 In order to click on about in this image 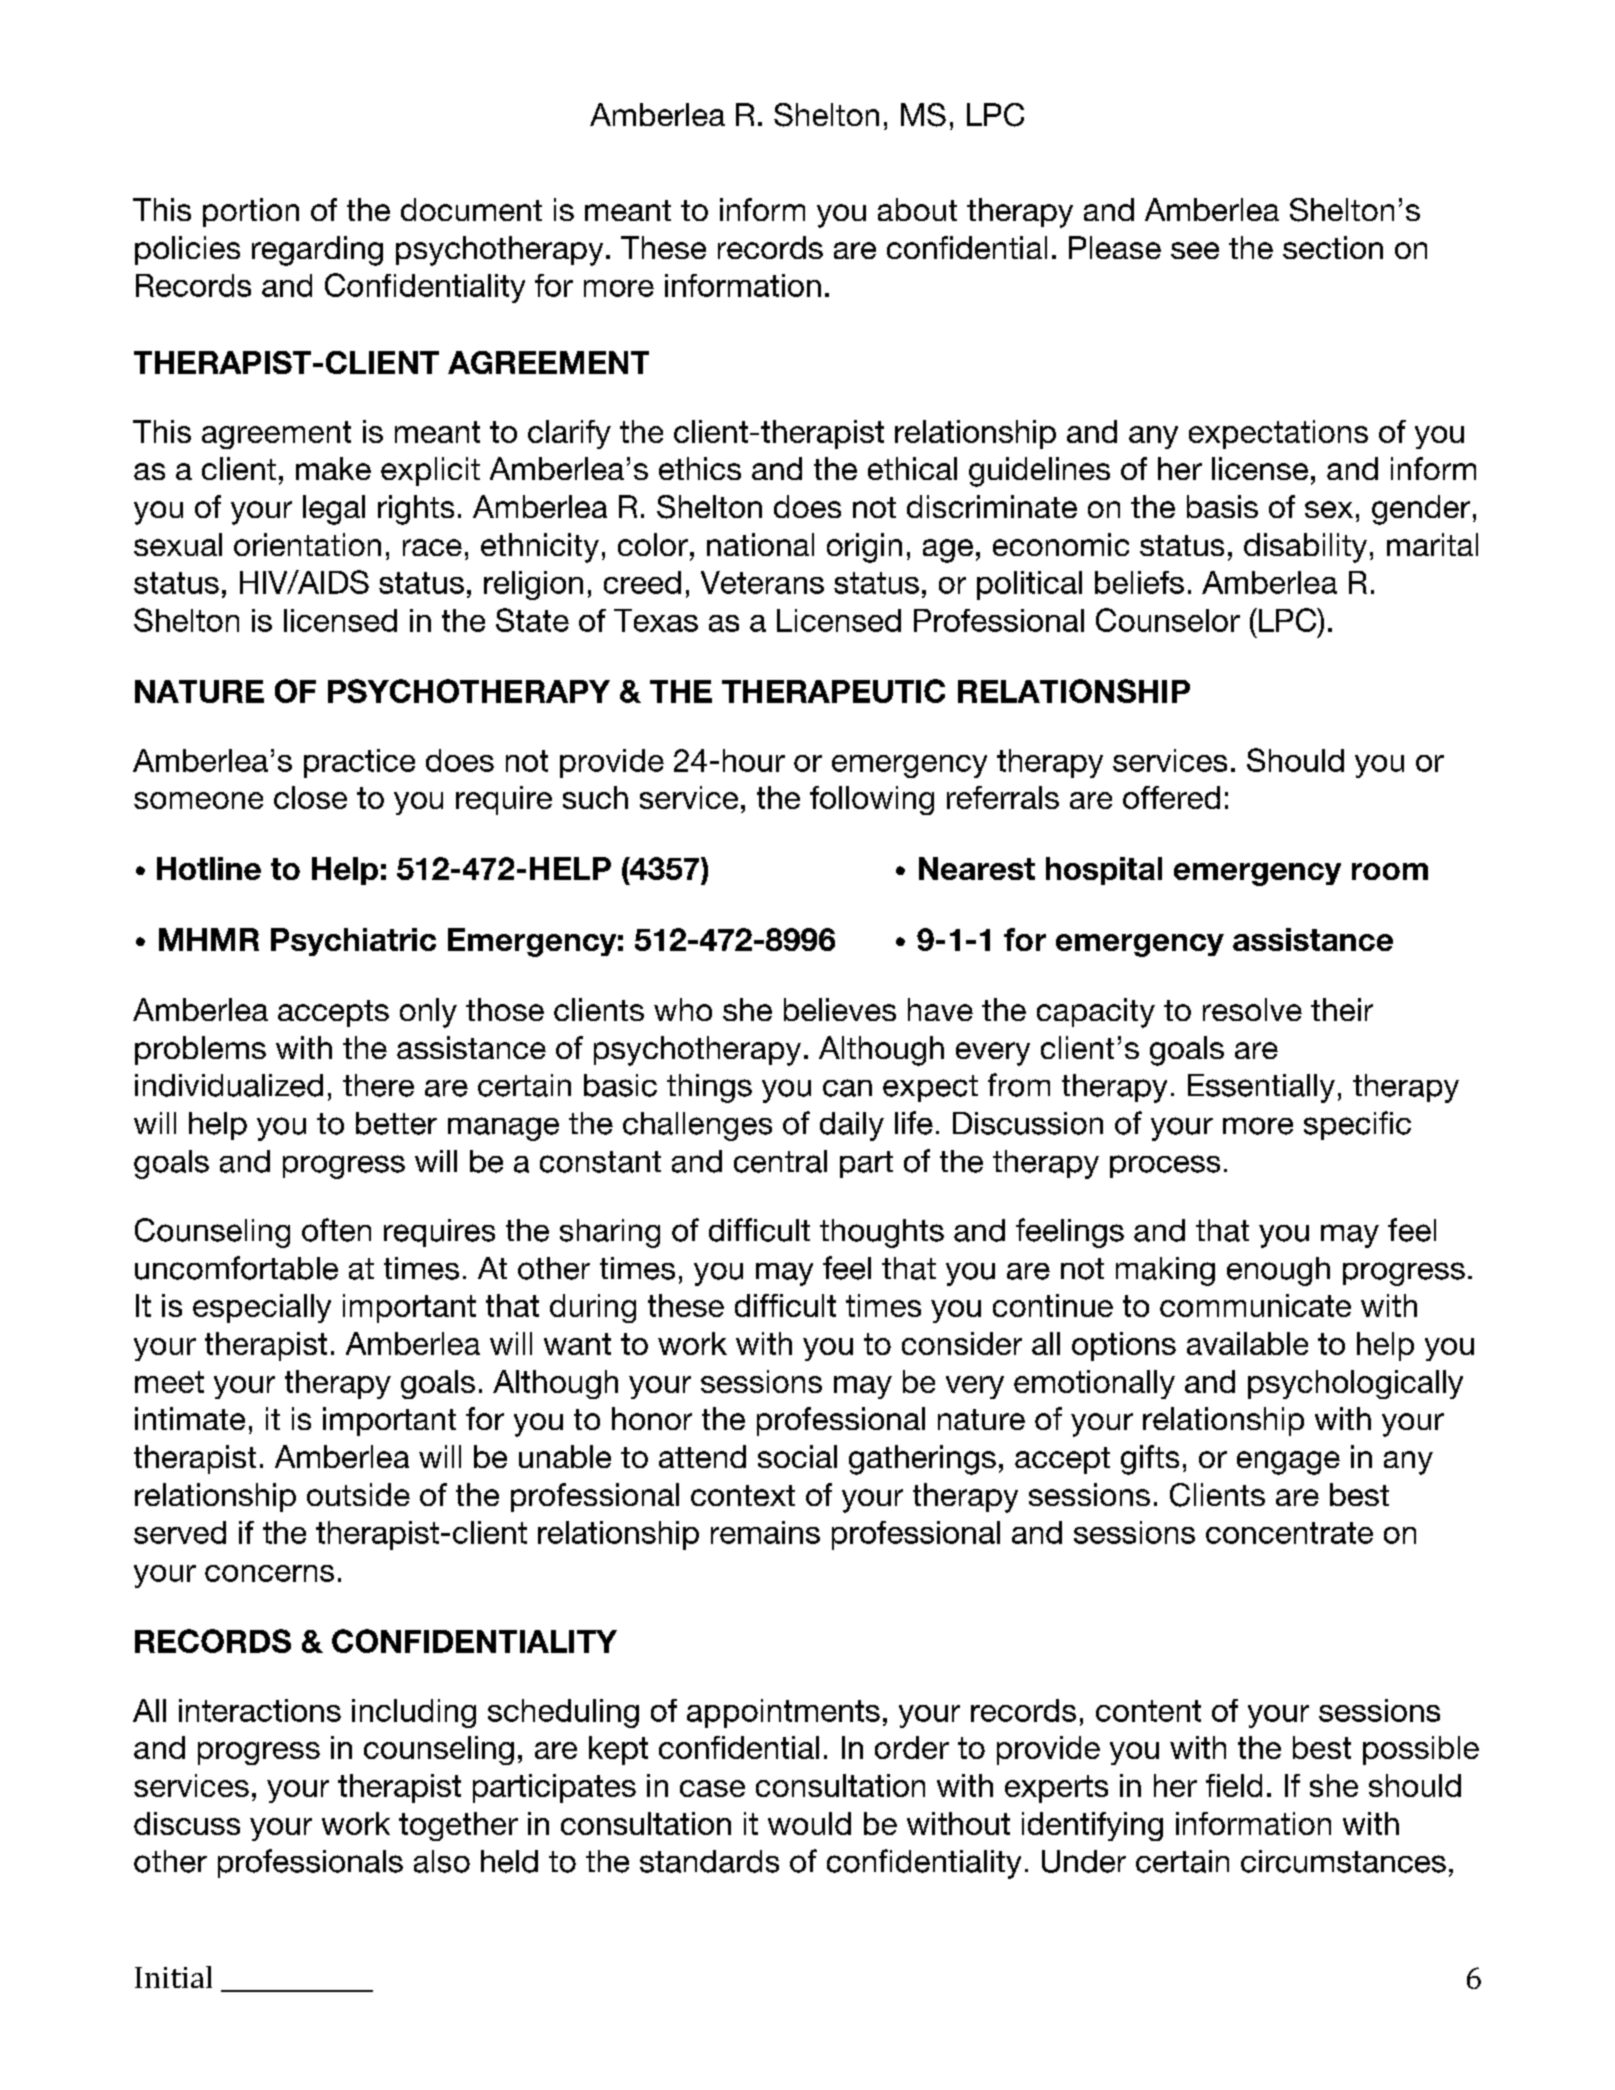, I will do `click(917, 209)`.
